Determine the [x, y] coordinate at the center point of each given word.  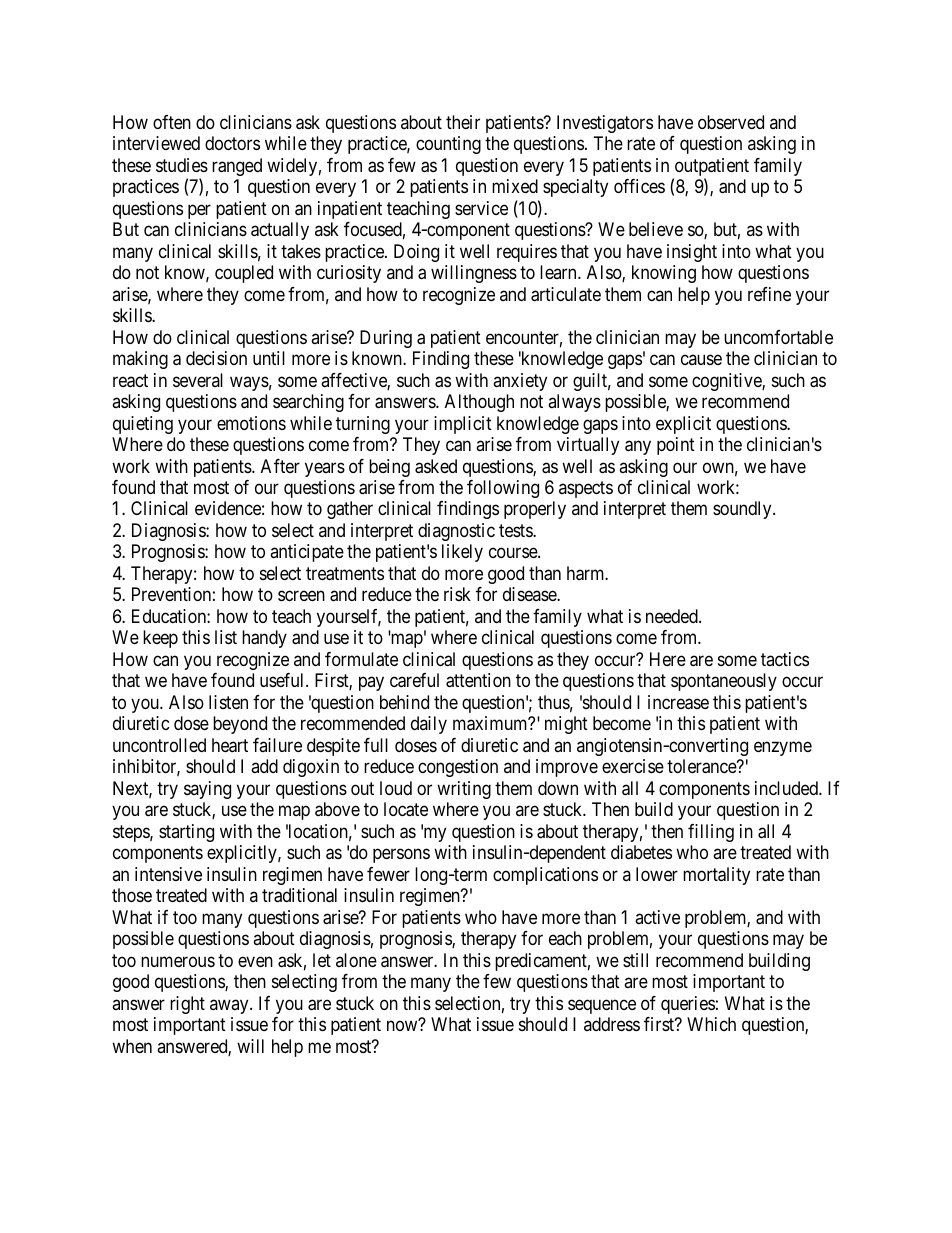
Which [711, 1024]
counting [448, 145]
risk [457, 594]
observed [731, 122]
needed [673, 616]
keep [160, 639]
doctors [232, 143]
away [230, 1006]
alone [356, 960]
